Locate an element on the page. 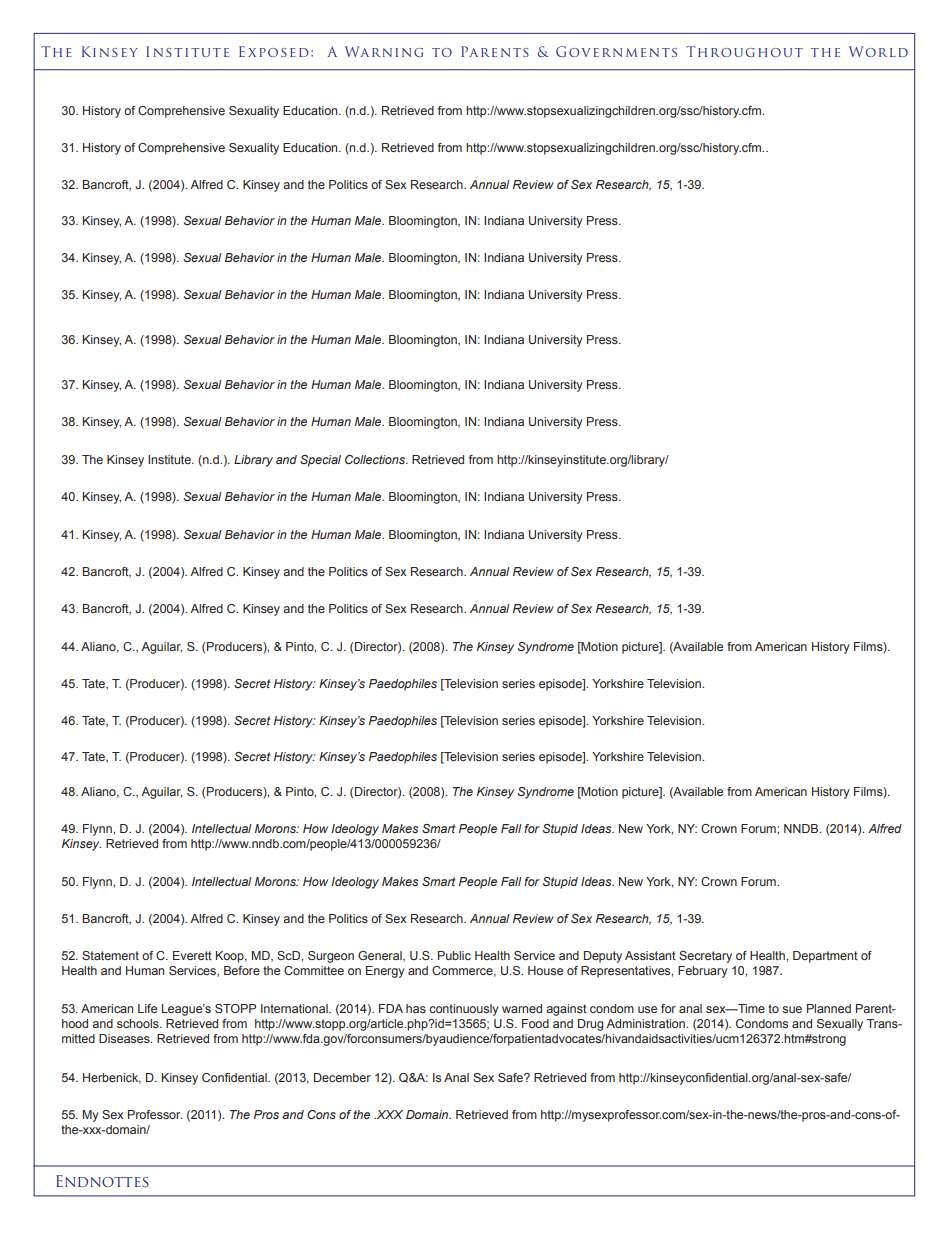 This document has width=952, height=1233. General is located at coordinates (381, 956).
